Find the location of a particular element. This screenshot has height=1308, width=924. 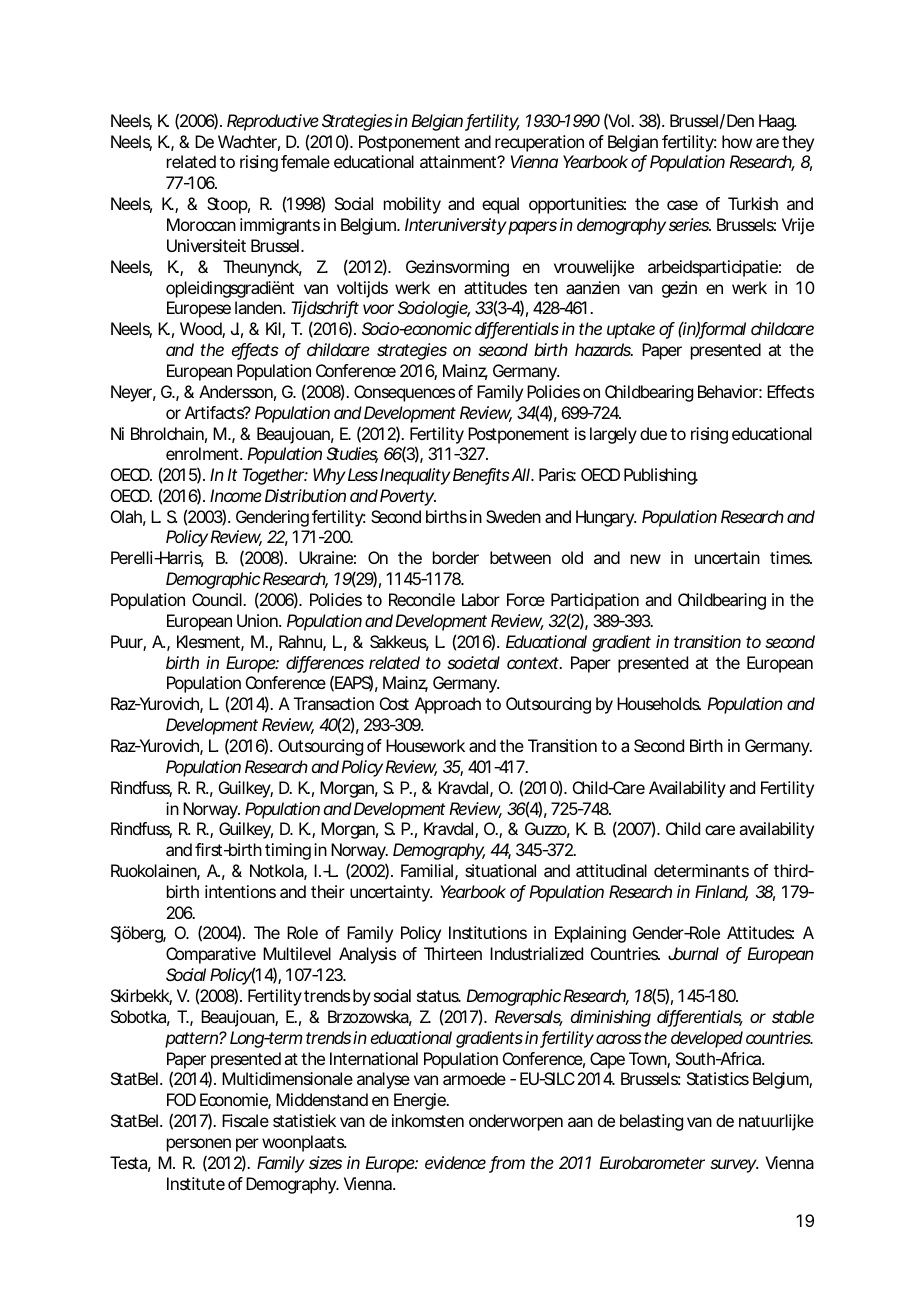

Income is located at coordinates (236, 495).
